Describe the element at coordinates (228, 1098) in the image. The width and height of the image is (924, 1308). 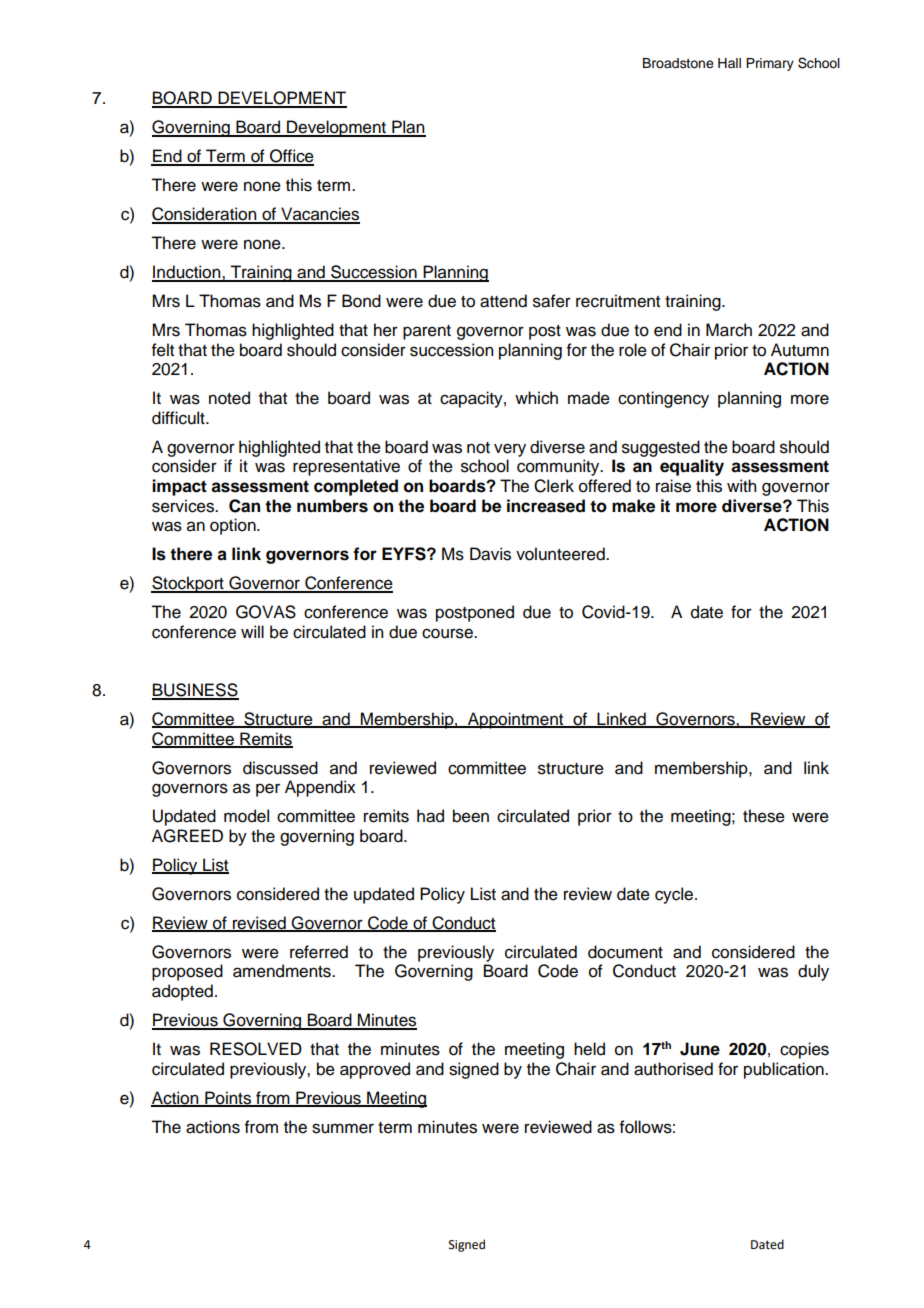
I see `Points` at that location.
